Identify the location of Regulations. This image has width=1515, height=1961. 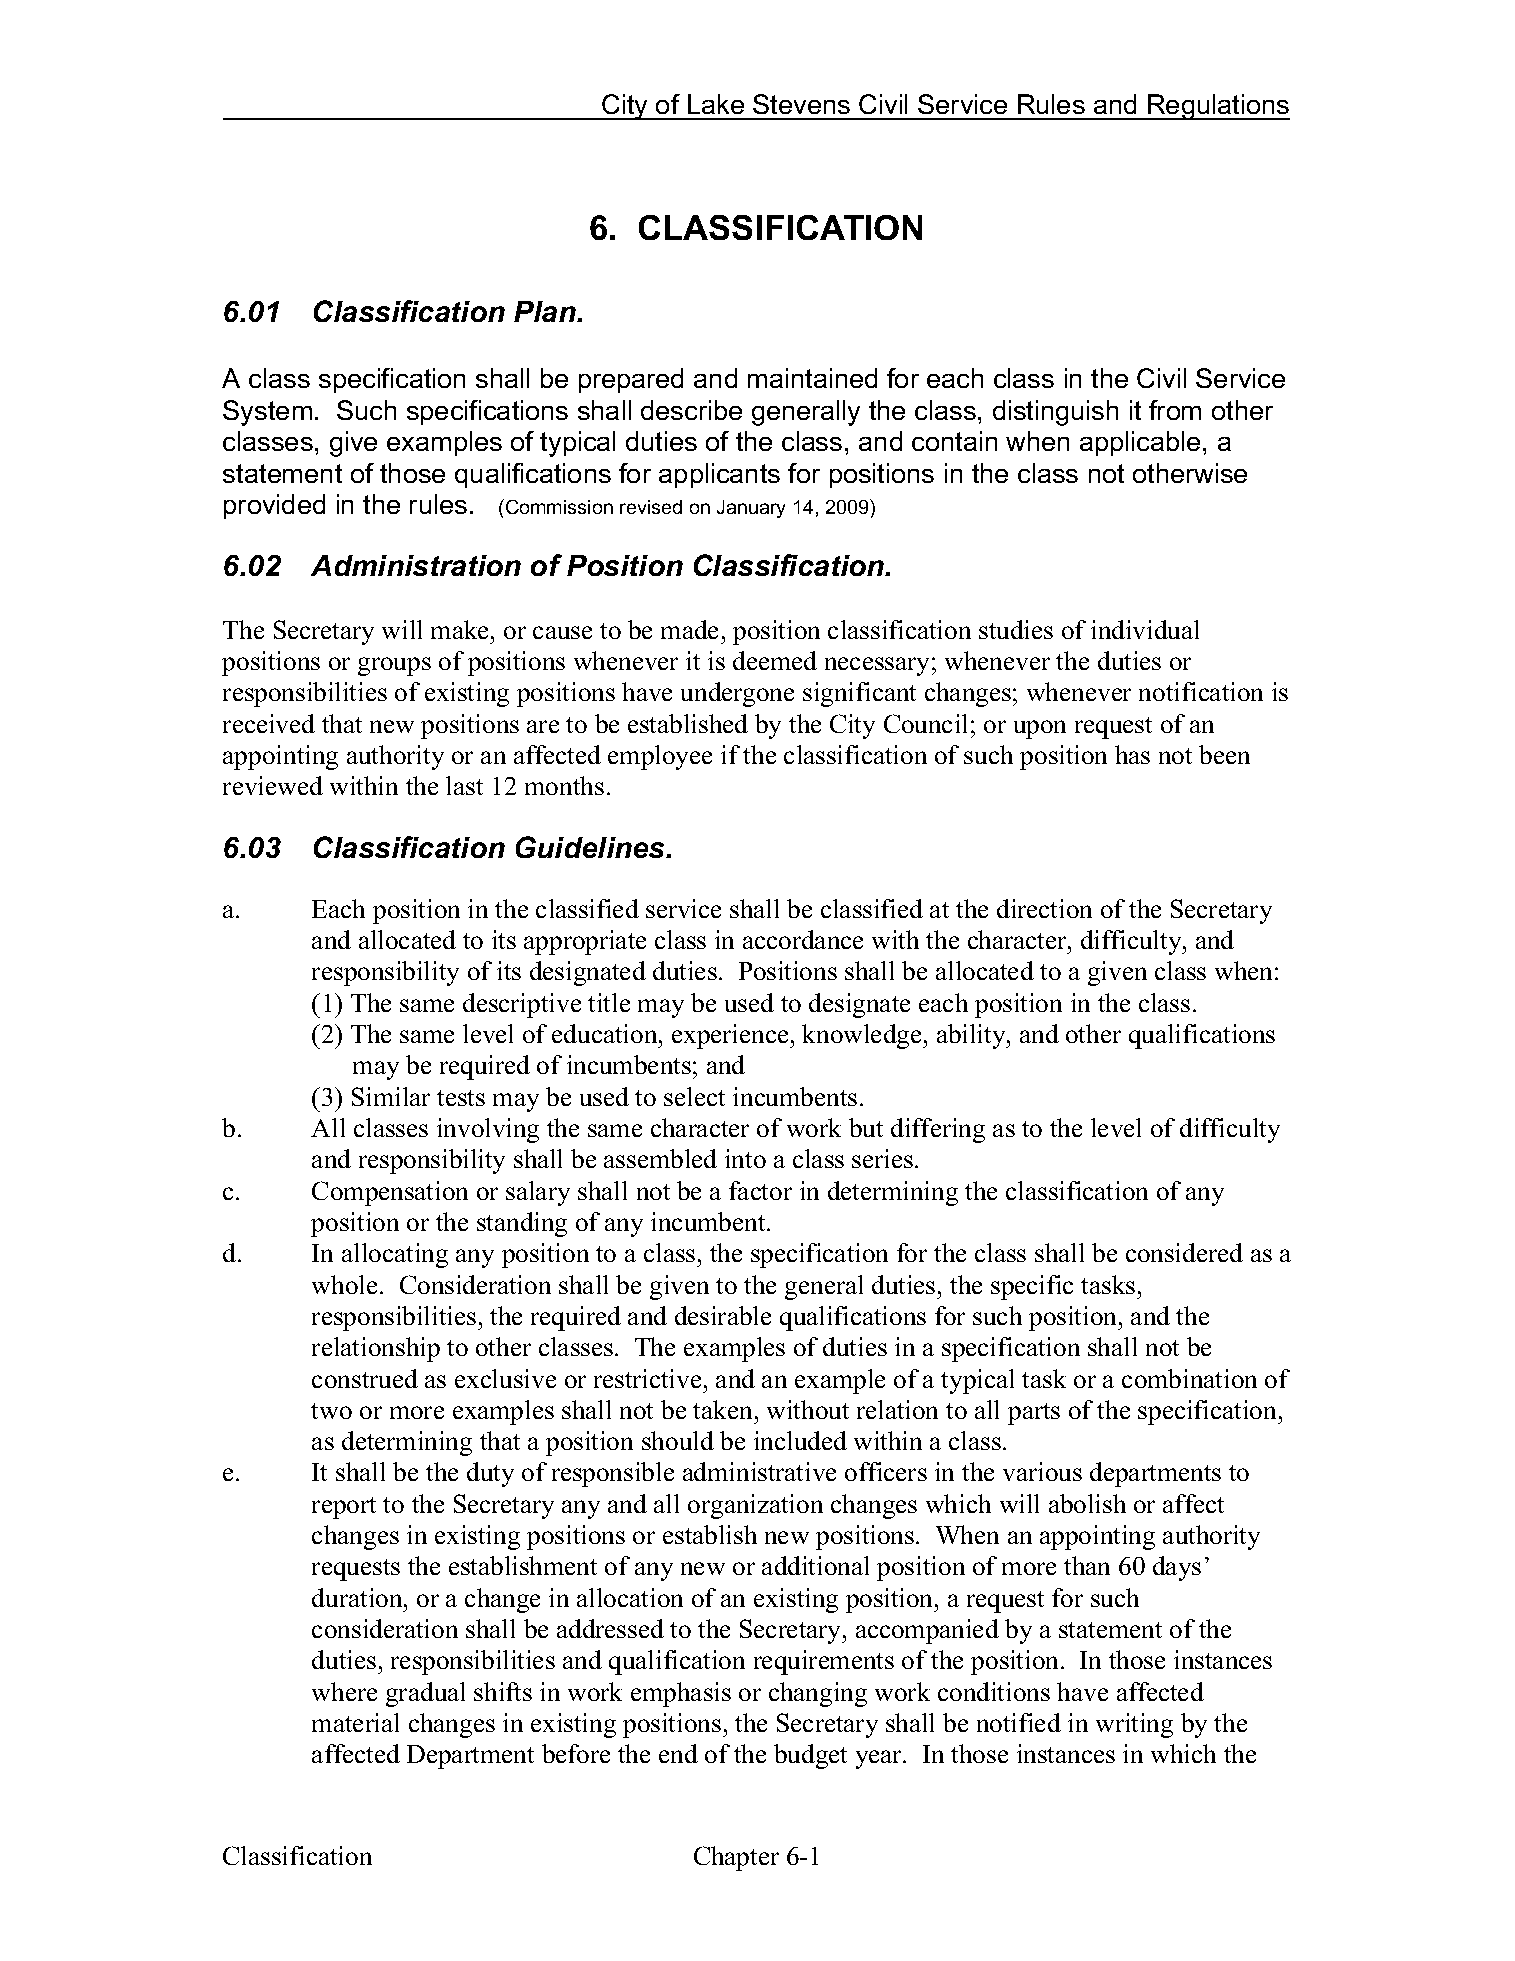
(1218, 107).
